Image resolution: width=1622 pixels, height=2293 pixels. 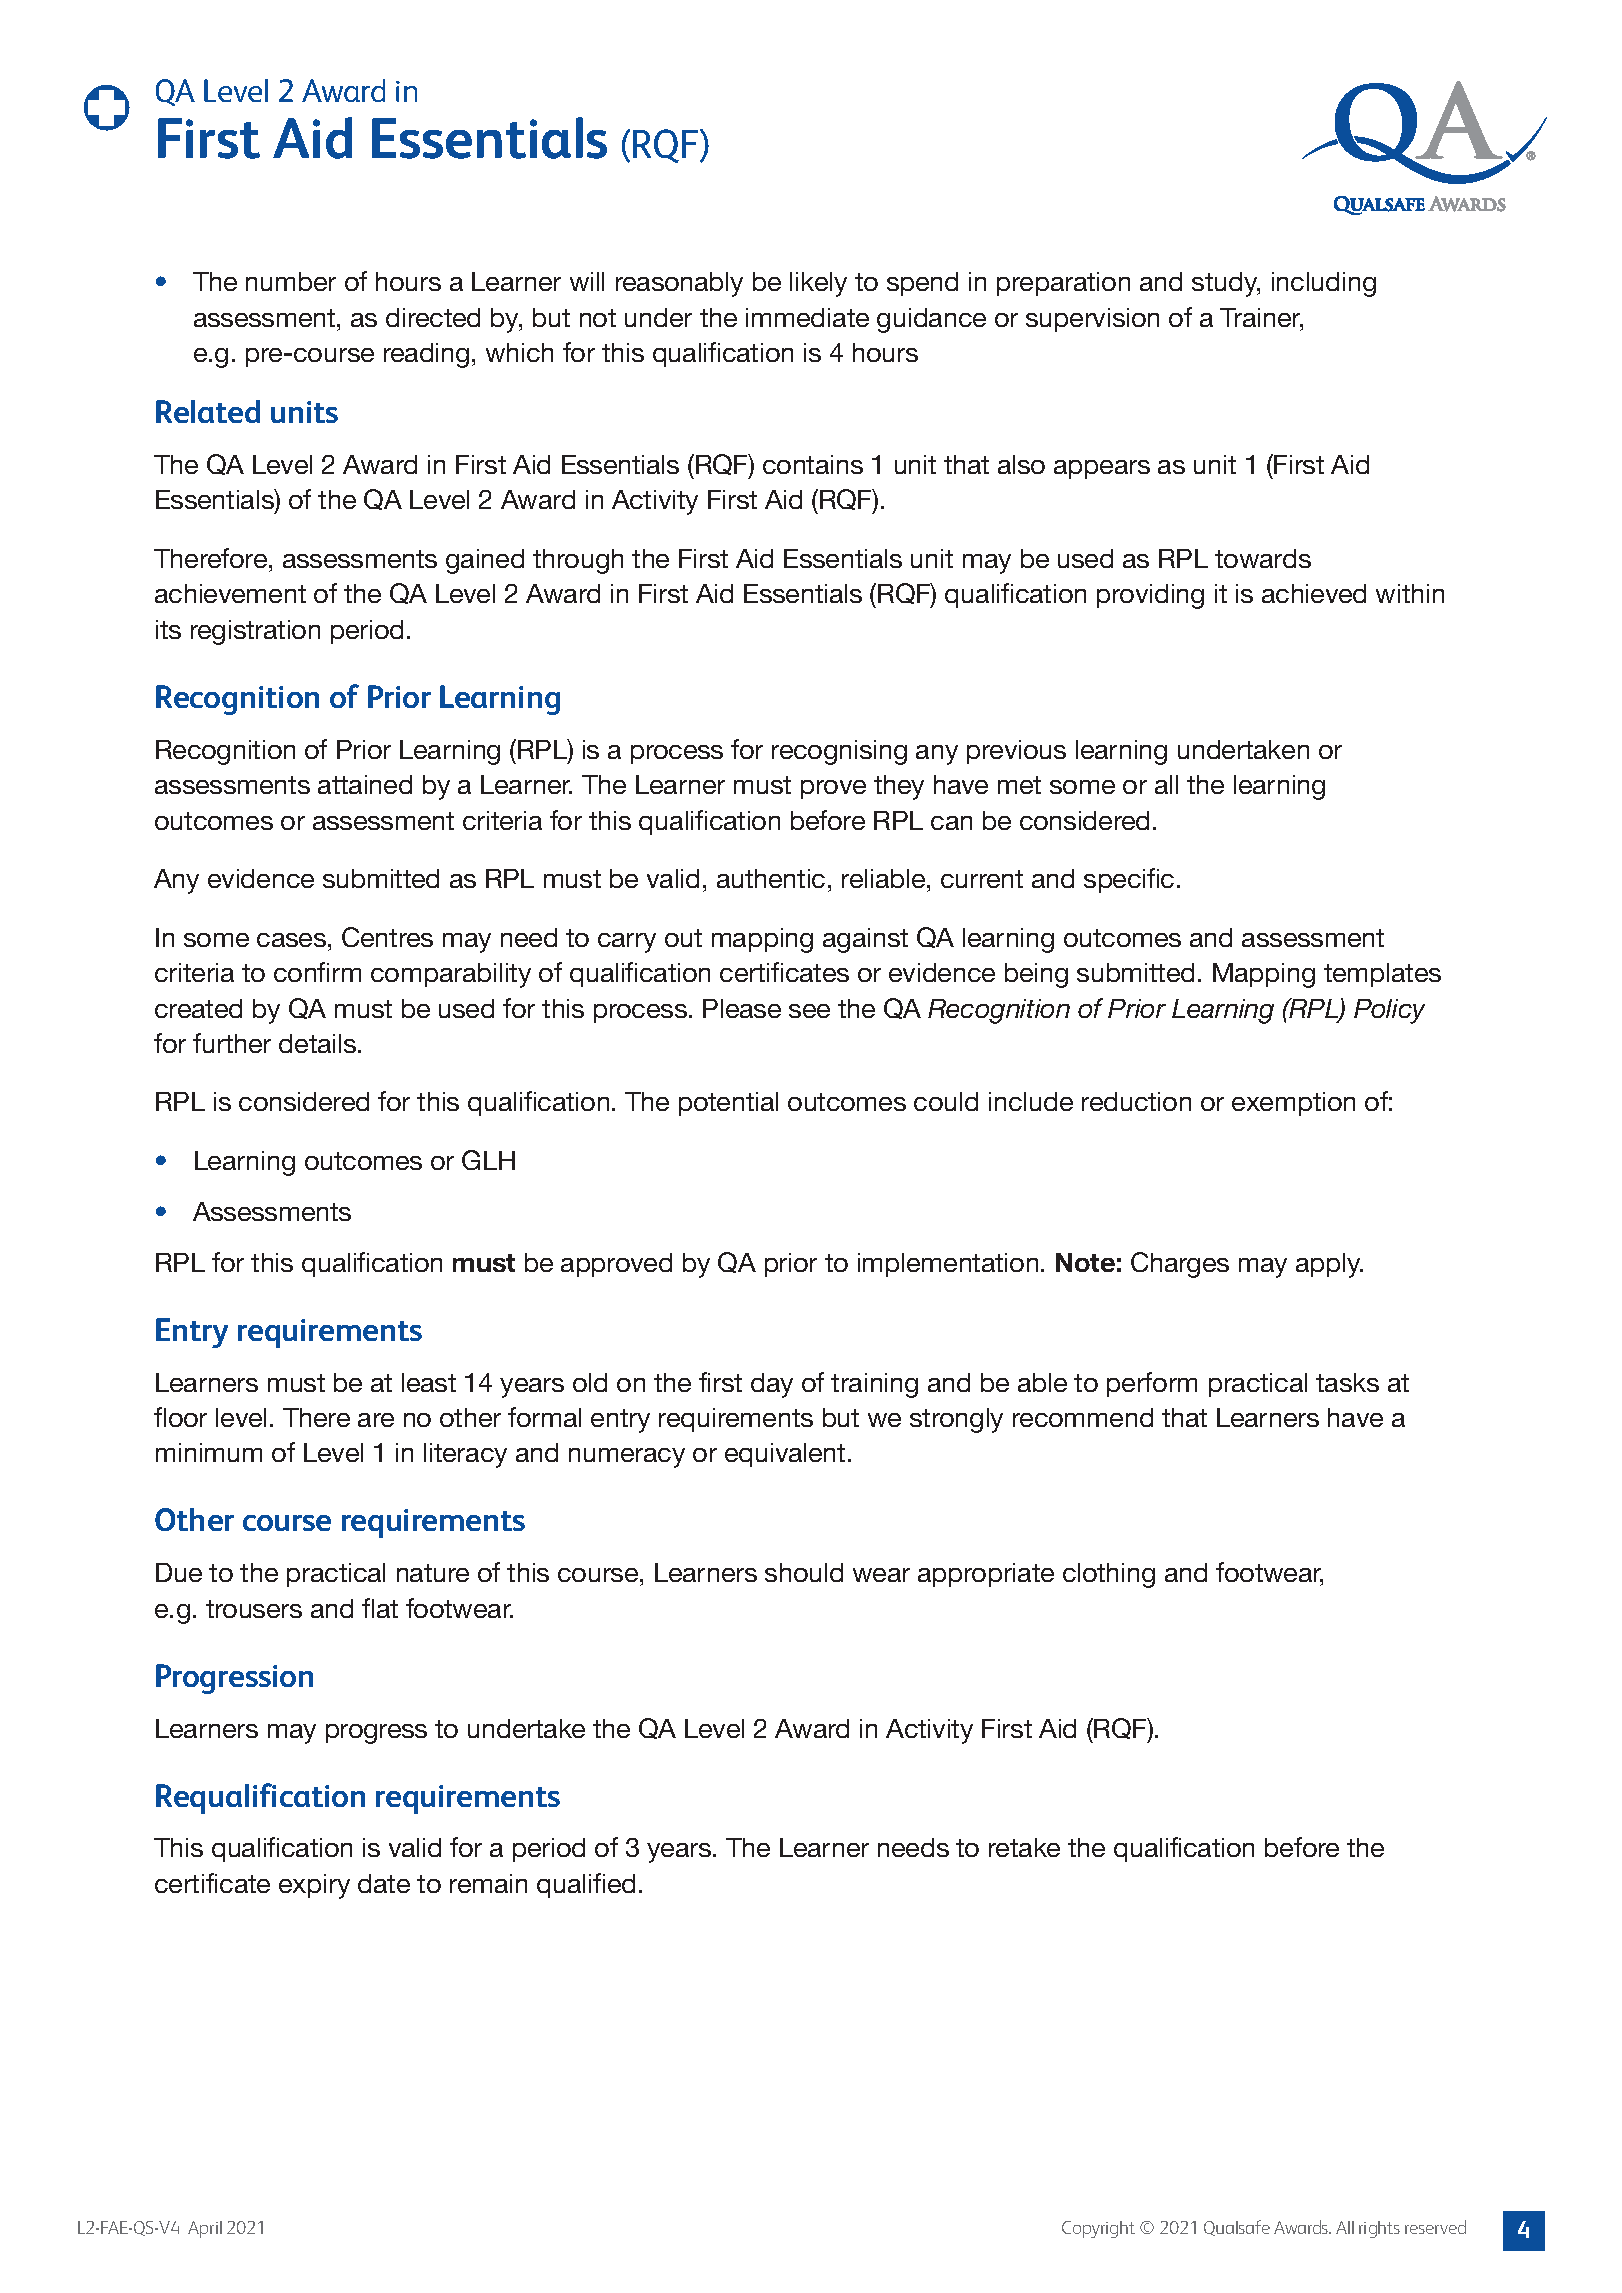 What do you see at coordinates (205, 2229) in the screenshot?
I see `April` at bounding box center [205, 2229].
